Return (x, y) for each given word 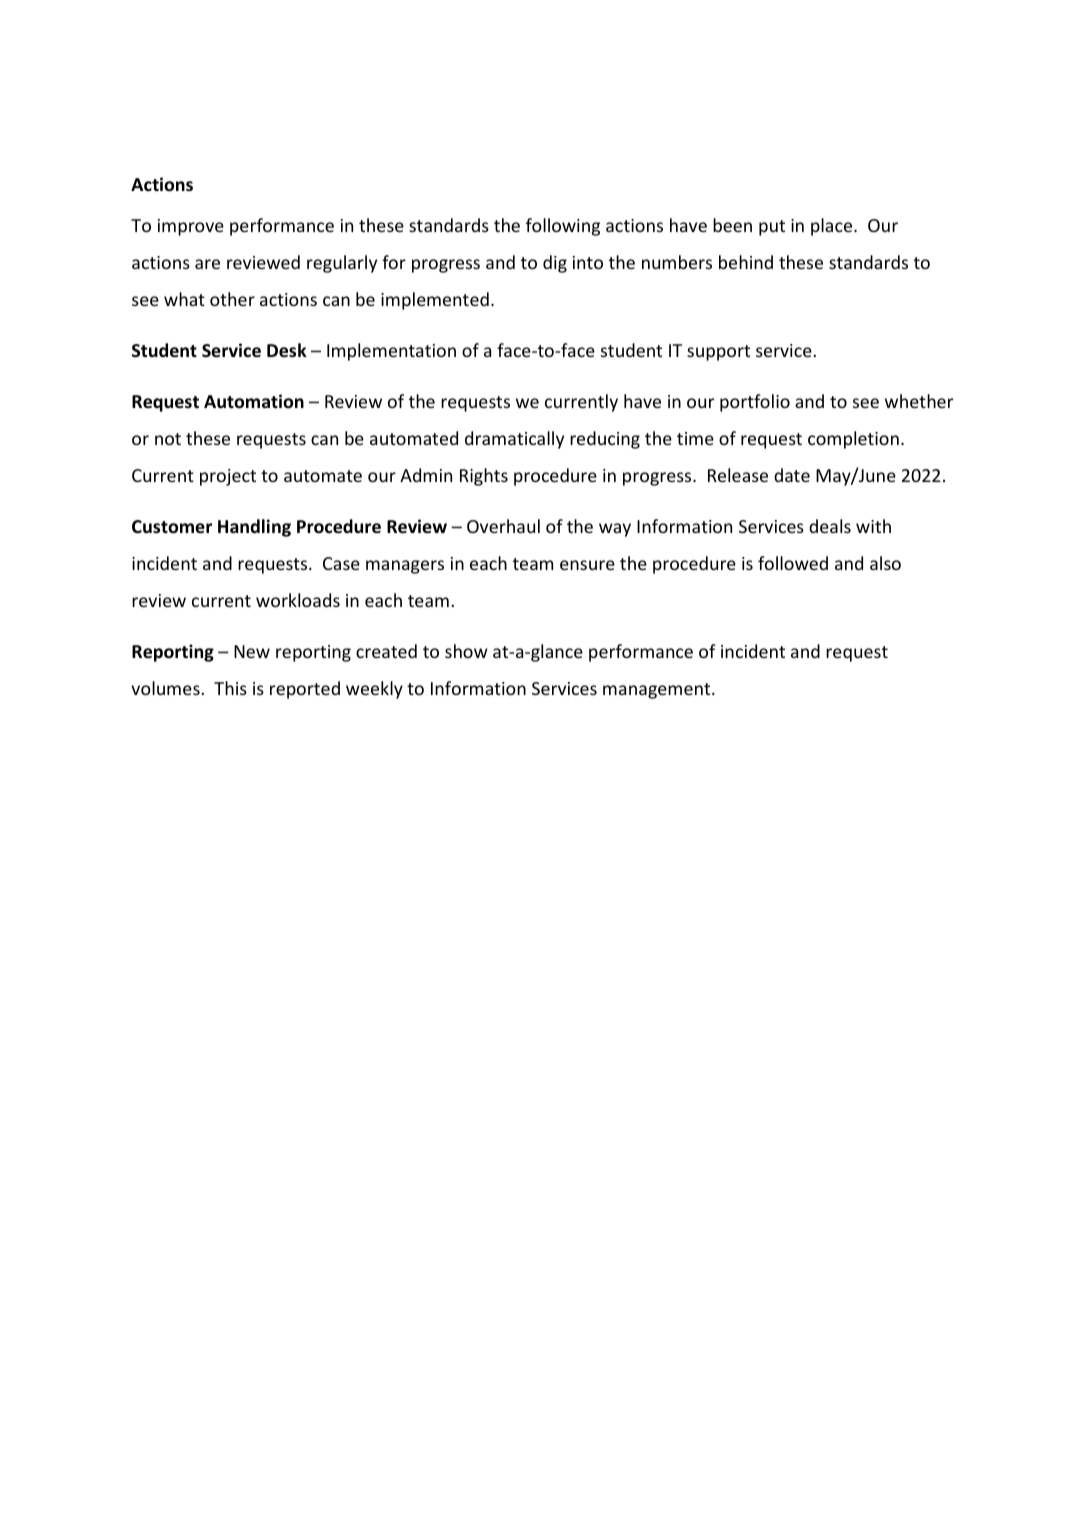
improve (191, 227)
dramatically (514, 440)
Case (341, 563)
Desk (287, 350)
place (833, 227)
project (228, 477)
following (563, 227)
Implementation (391, 352)
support (718, 353)
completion (853, 440)
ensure (587, 565)
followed (793, 563)
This (230, 688)
